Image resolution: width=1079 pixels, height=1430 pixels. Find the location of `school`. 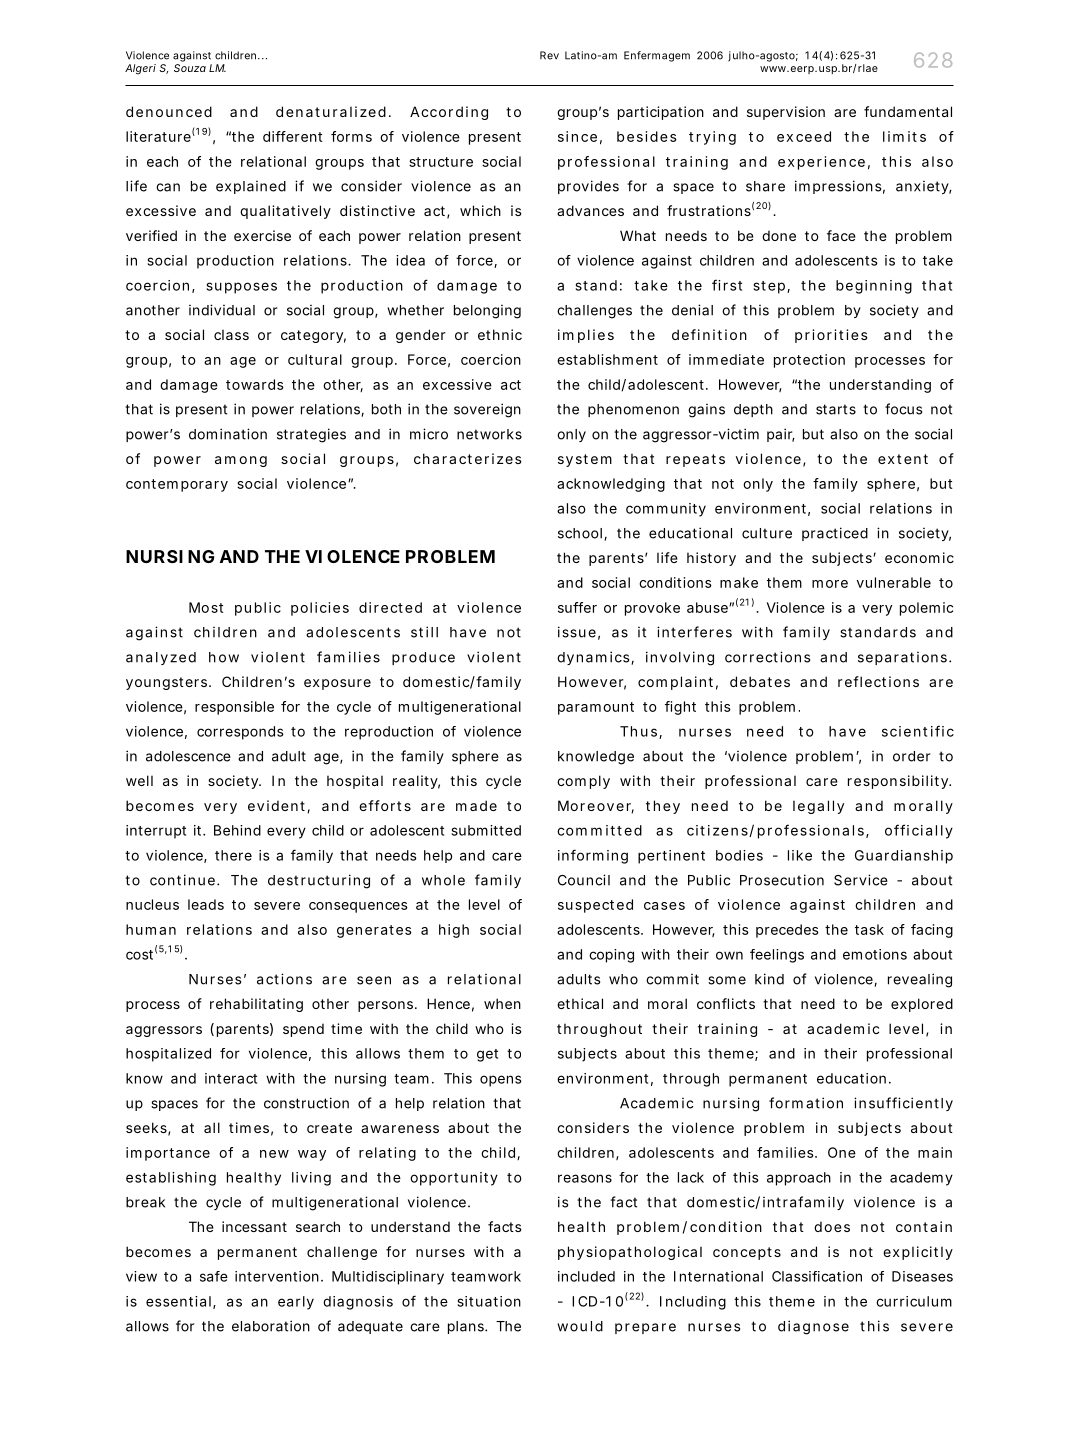

school is located at coordinates (581, 534).
